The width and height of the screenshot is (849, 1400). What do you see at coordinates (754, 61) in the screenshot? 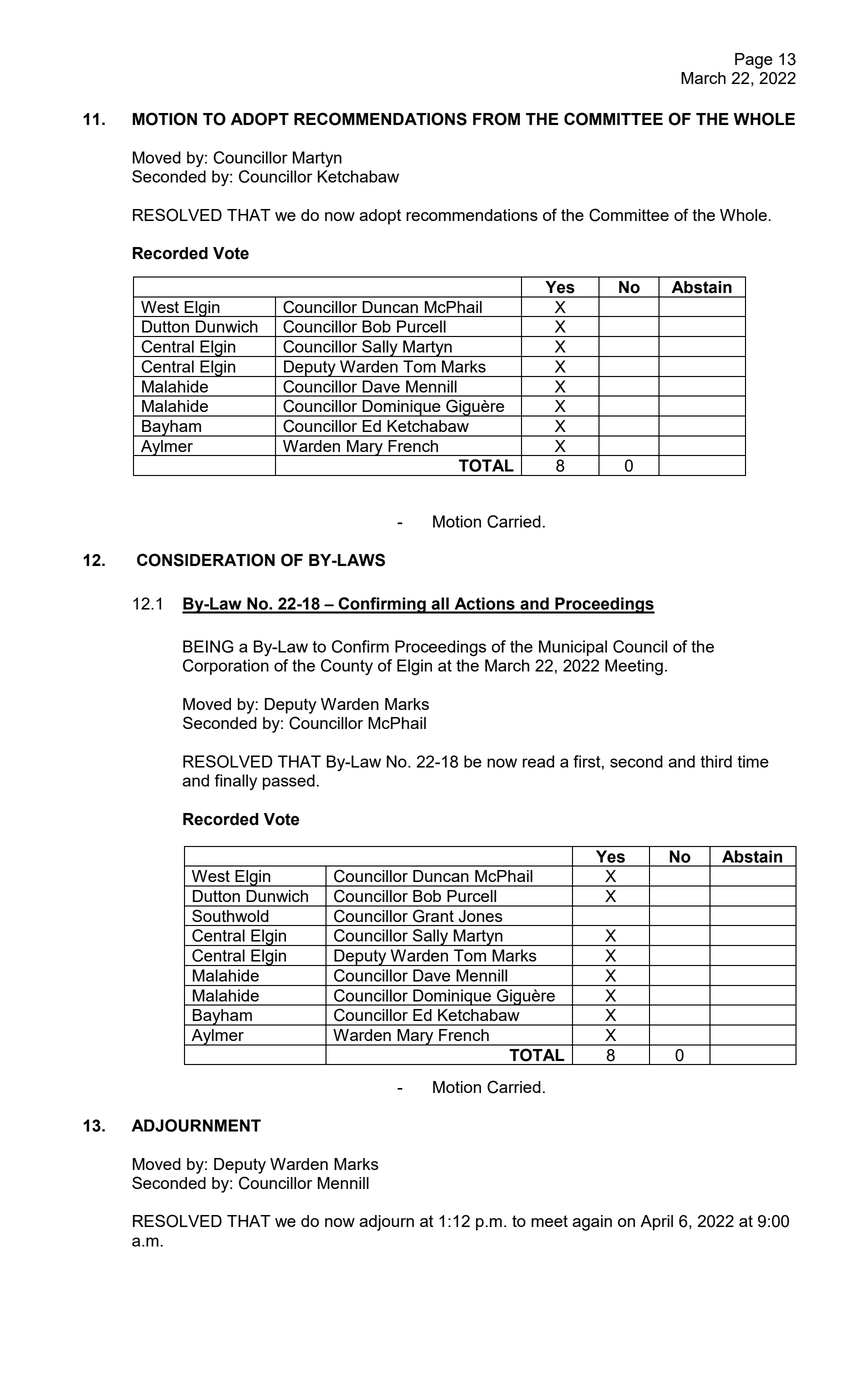
I see `Page` at bounding box center [754, 61].
